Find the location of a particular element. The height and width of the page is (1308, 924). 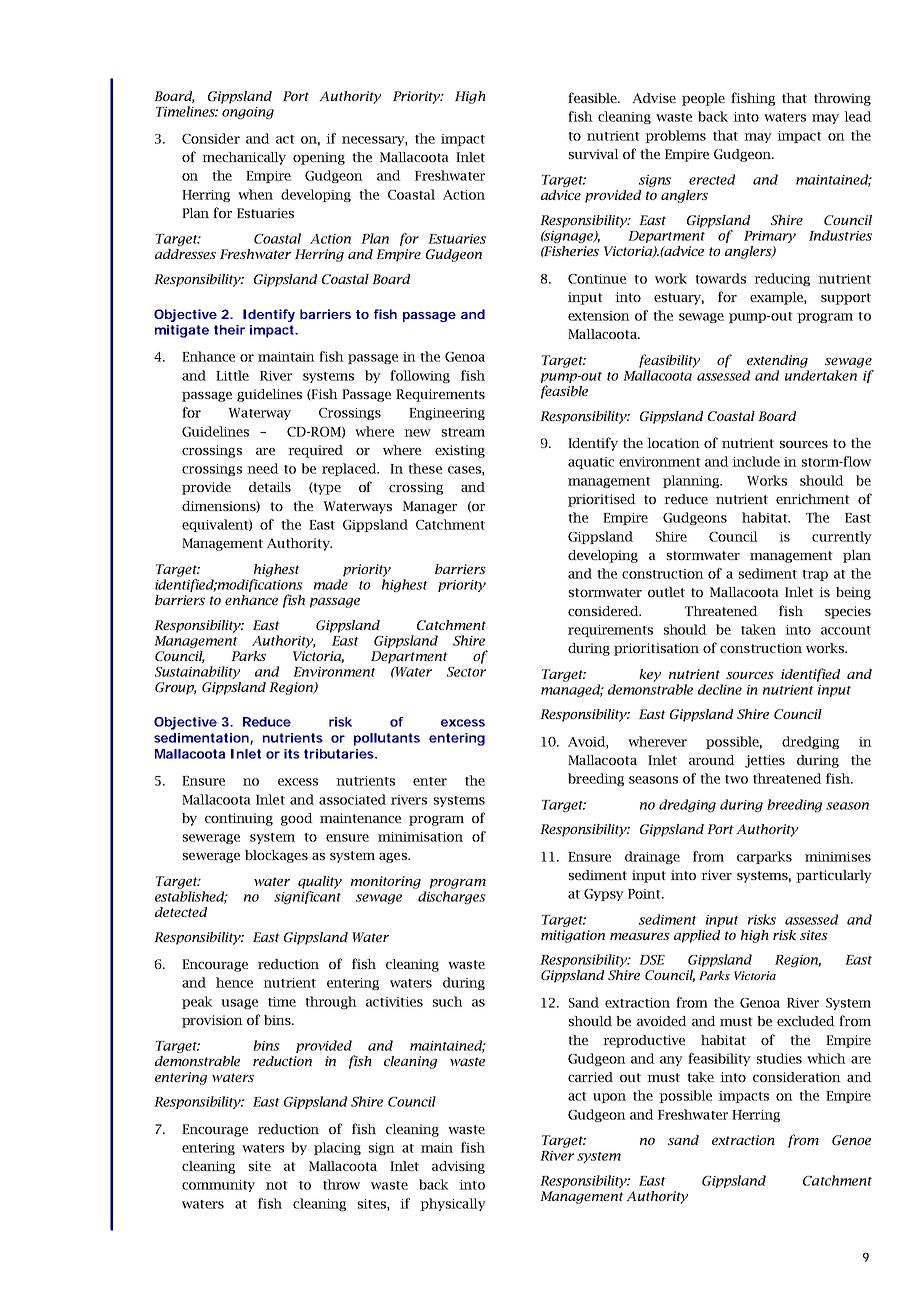

extending is located at coordinates (777, 361).
